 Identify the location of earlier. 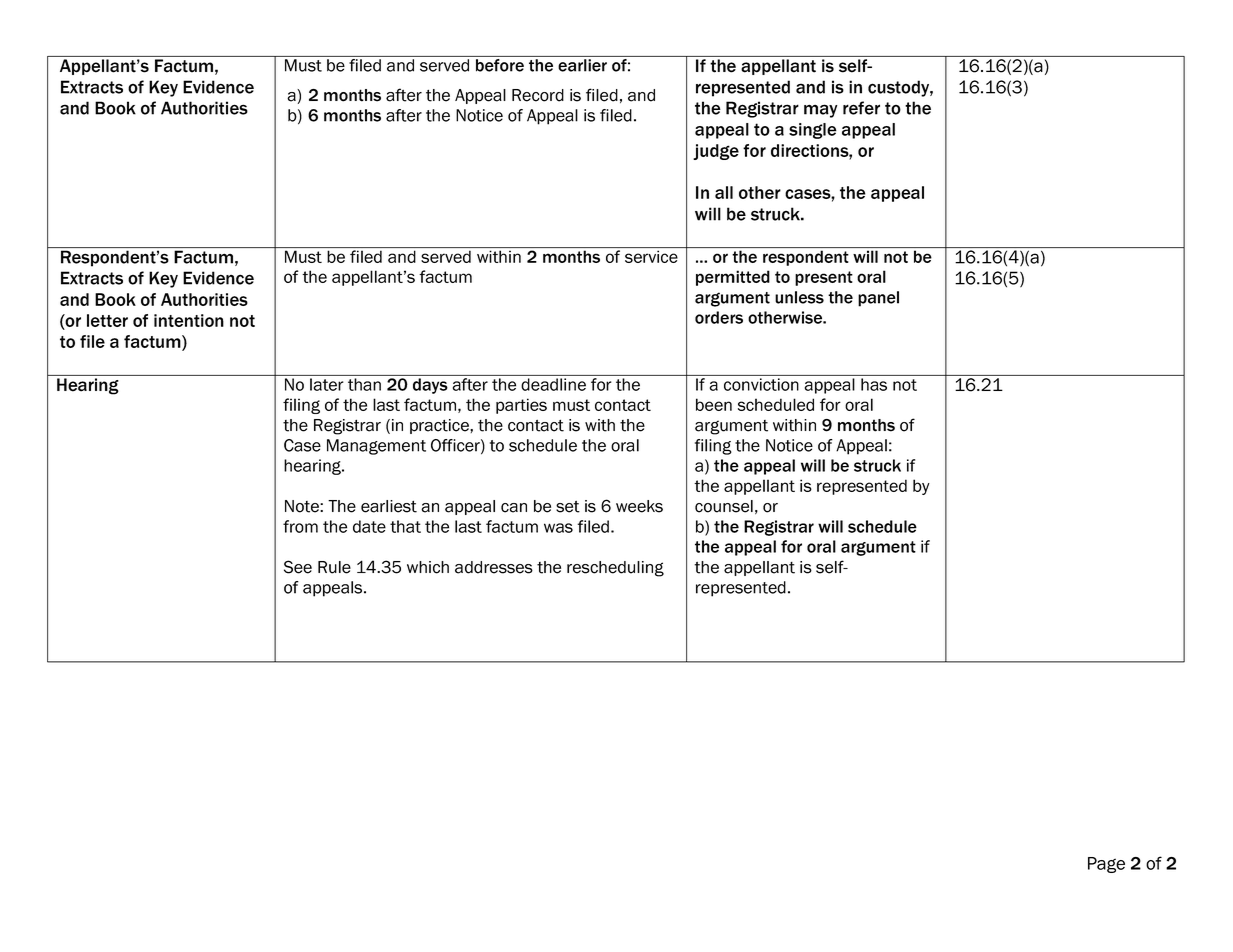
(582, 65).
